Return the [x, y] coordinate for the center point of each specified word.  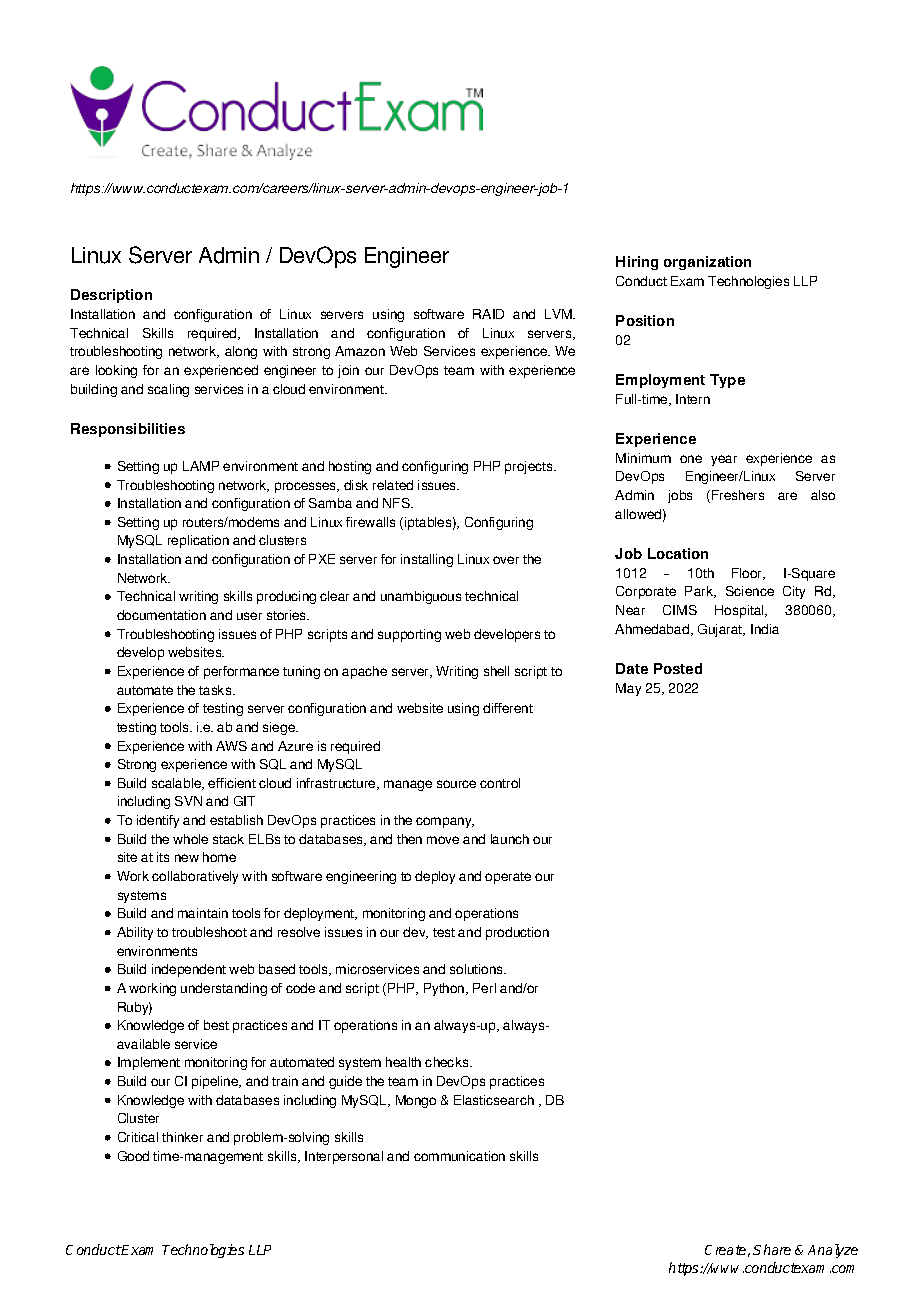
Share [772, 1249]
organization [707, 263]
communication [459, 1156]
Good [133, 1156]
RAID [488, 314]
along [241, 352]
